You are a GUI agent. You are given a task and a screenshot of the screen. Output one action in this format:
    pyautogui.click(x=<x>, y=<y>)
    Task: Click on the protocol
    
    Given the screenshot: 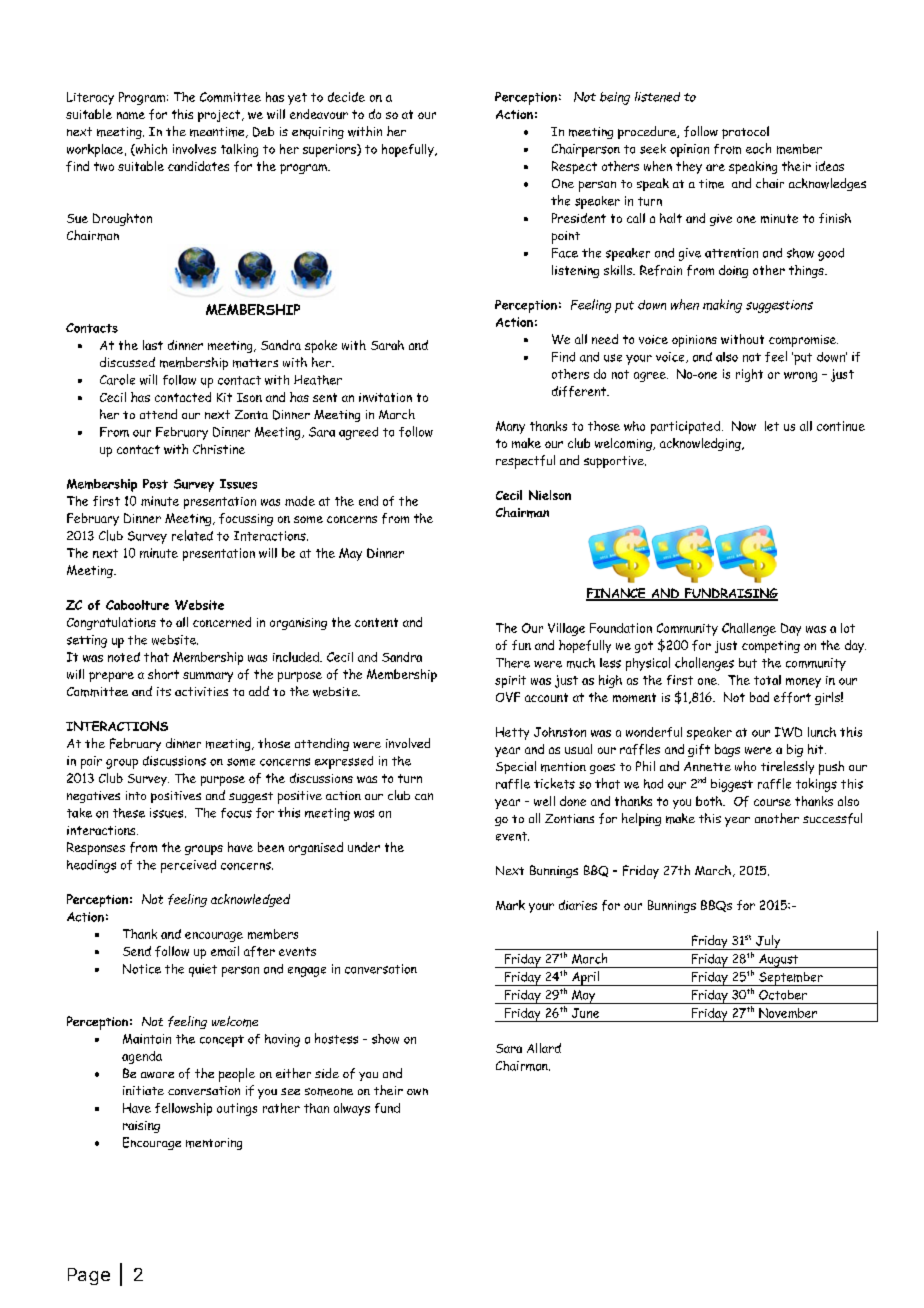 What is the action you would take?
    pyautogui.click(x=745, y=132)
